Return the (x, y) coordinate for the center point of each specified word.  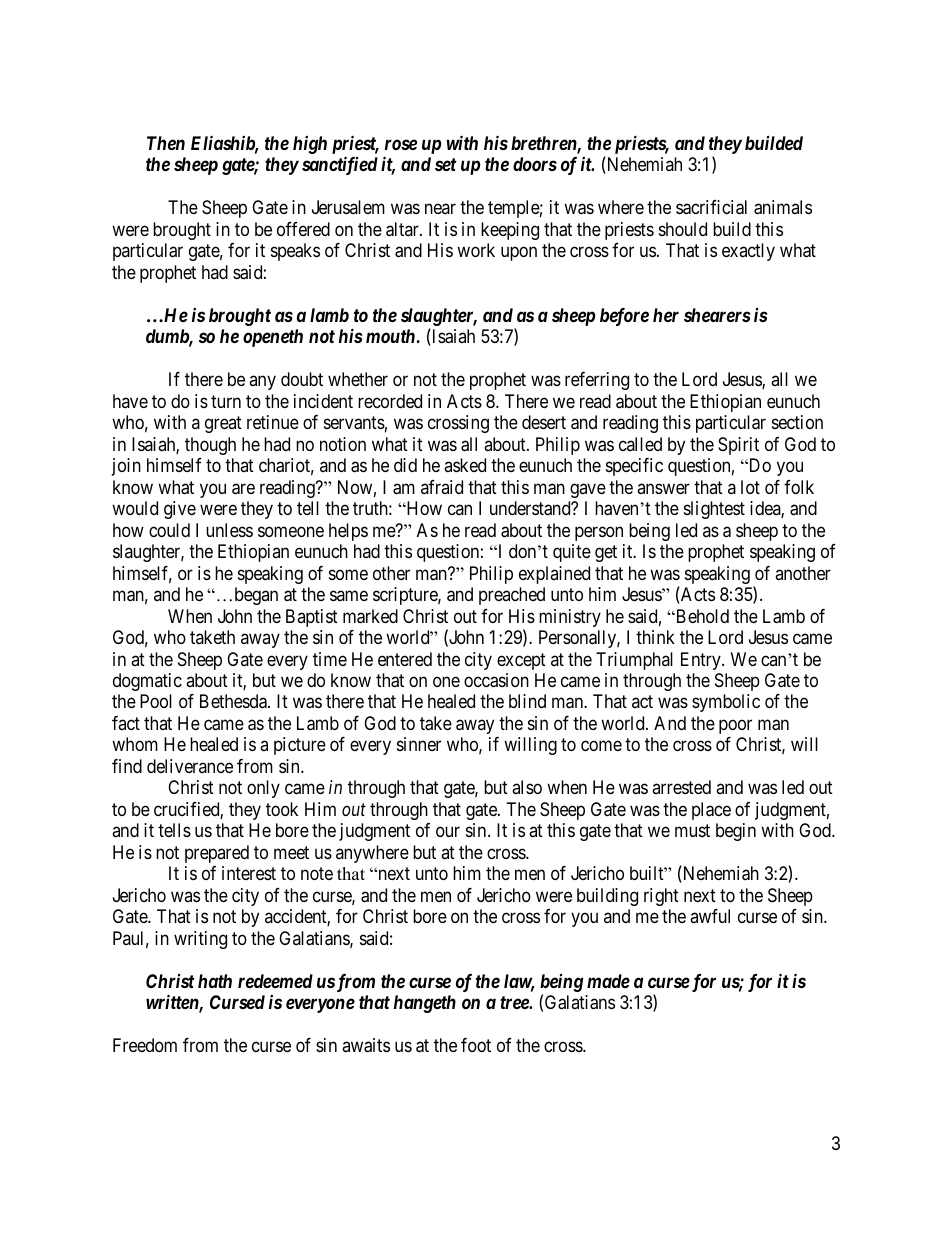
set (445, 164)
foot (476, 1045)
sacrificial (711, 207)
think (655, 637)
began (256, 596)
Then (166, 143)
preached (512, 596)
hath (215, 981)
